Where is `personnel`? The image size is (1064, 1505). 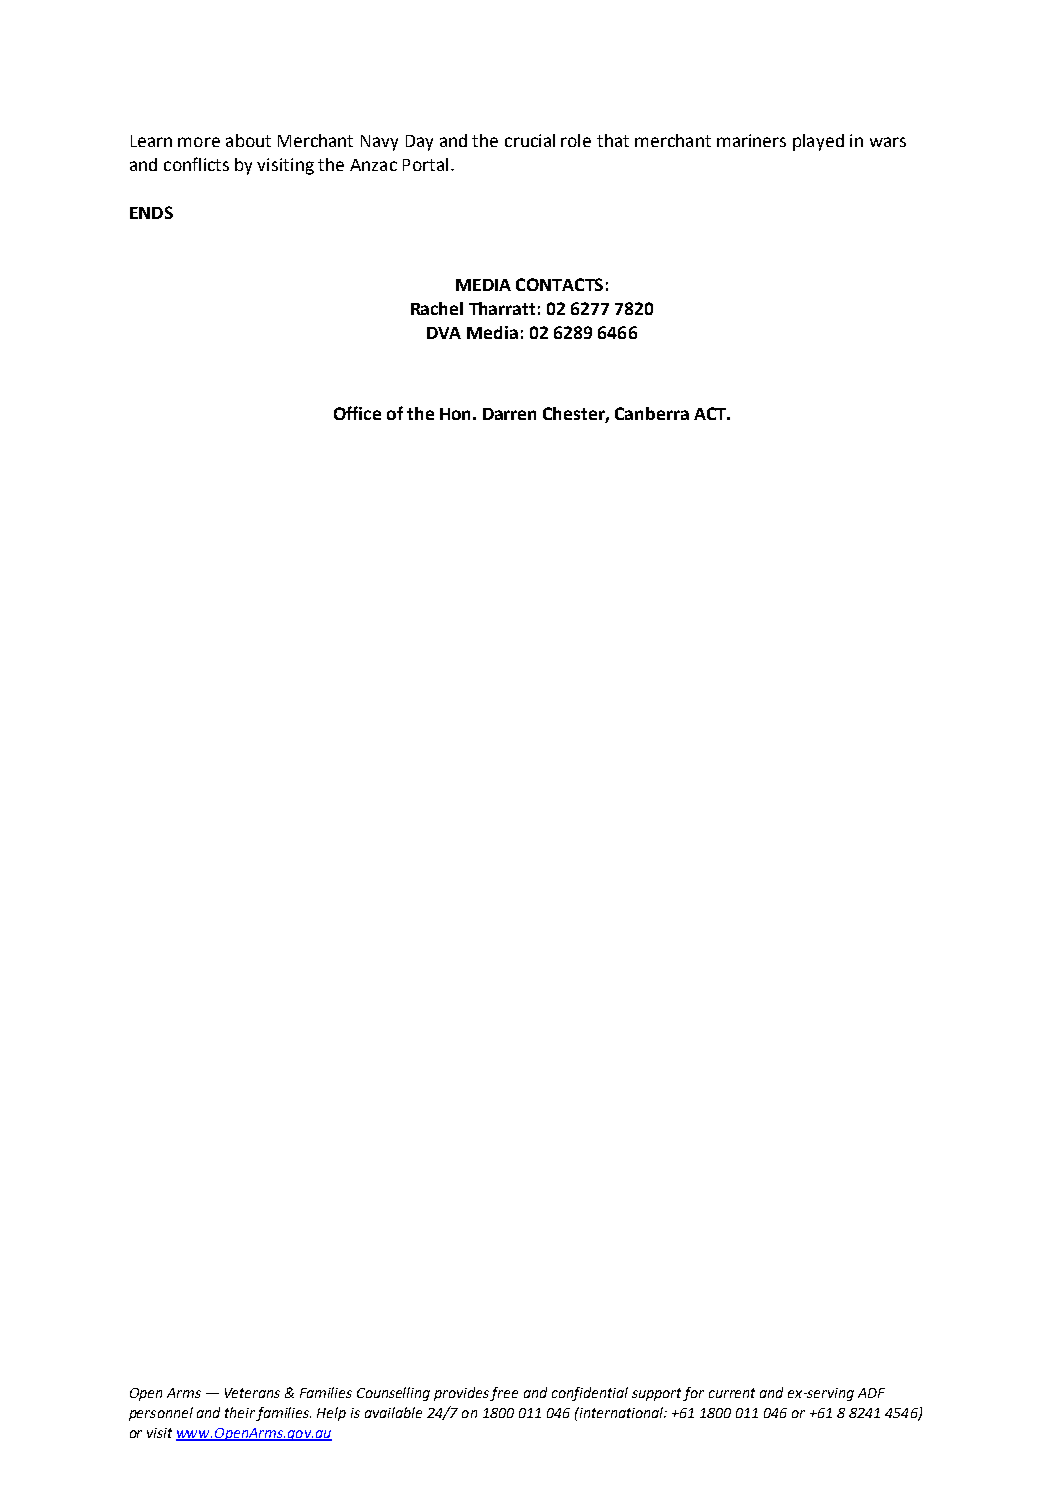 personnel is located at coordinates (161, 1414).
